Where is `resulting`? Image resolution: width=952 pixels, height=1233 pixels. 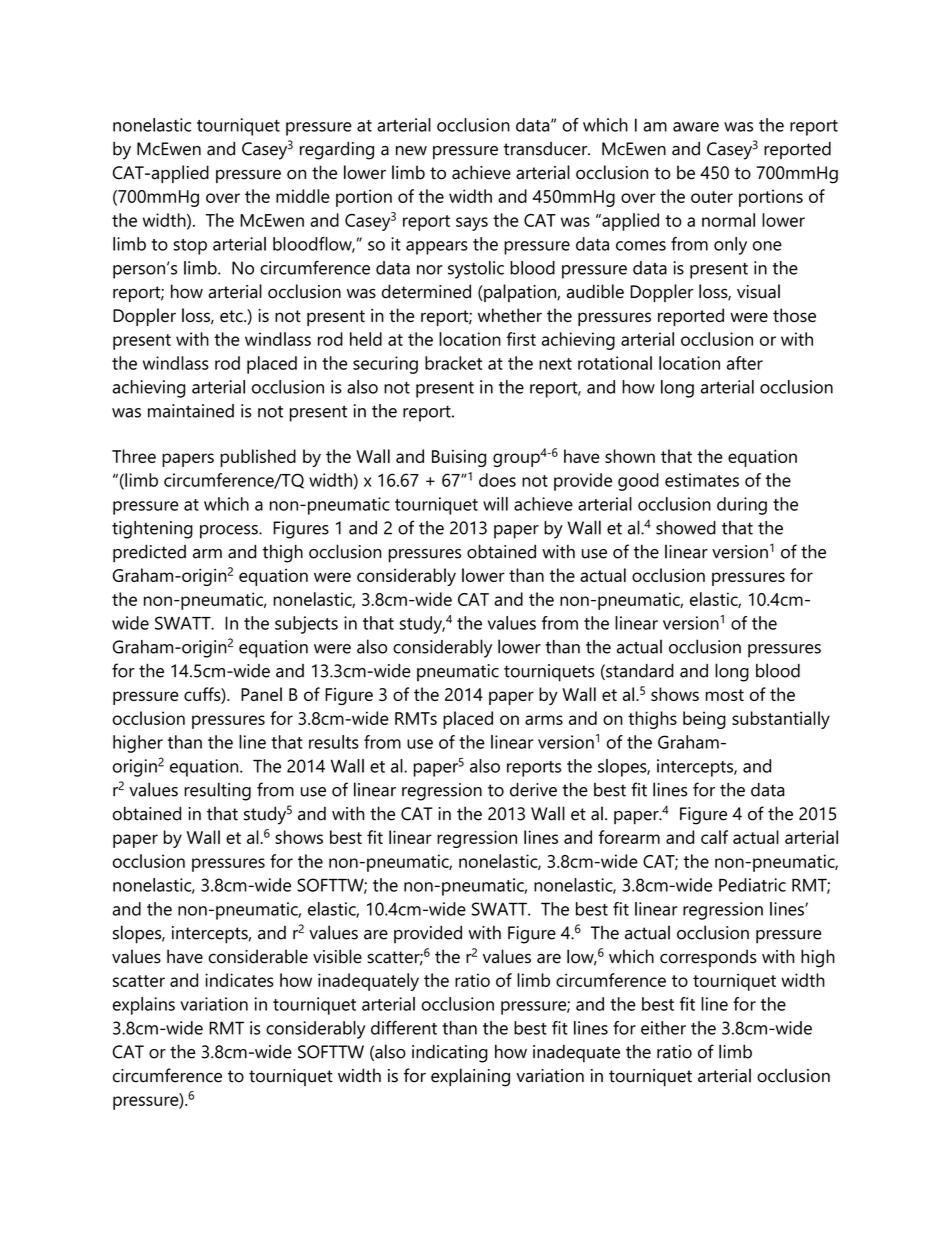 resulting is located at coordinates (217, 791).
